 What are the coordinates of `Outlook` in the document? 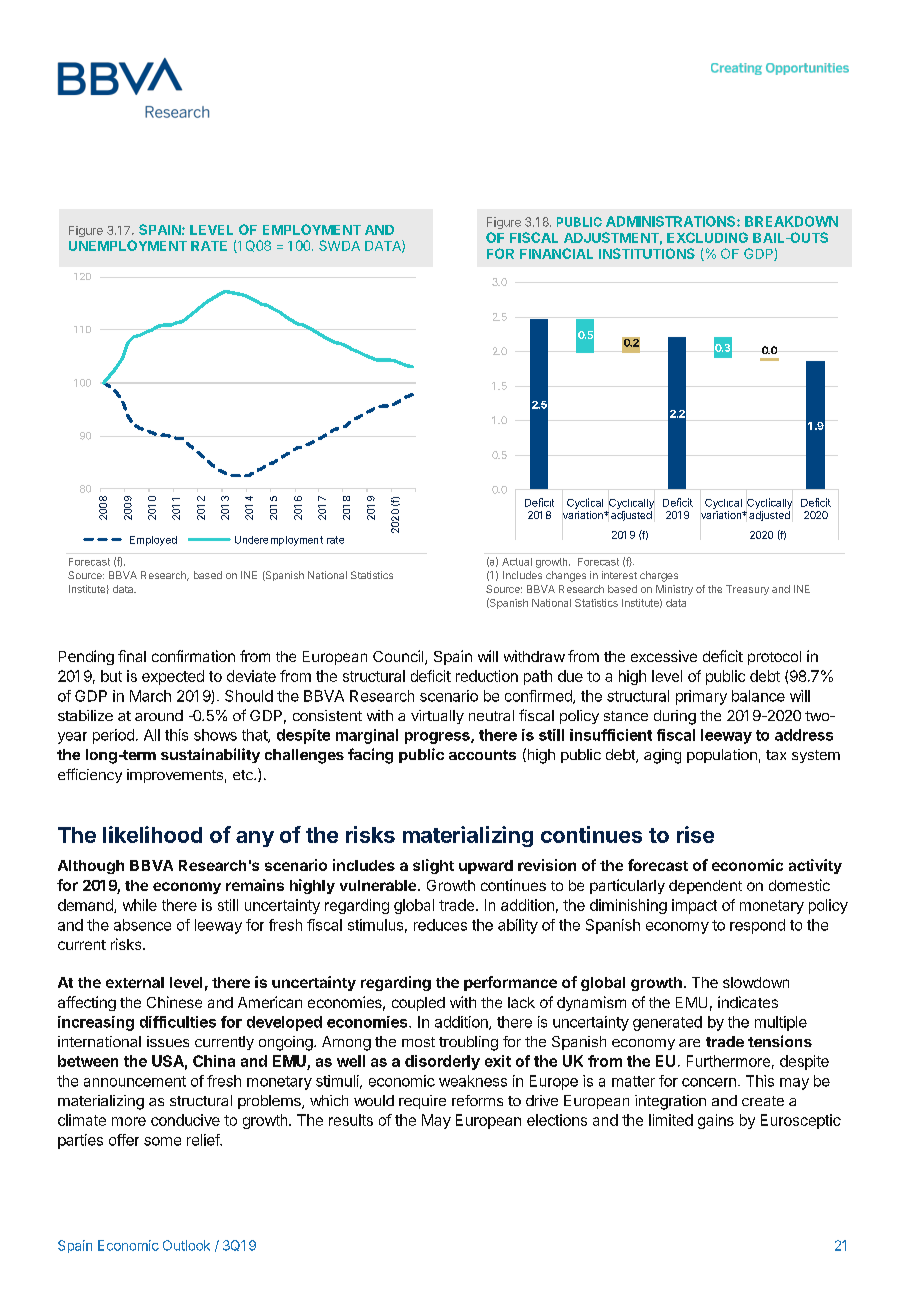 It's located at (186, 1245).
